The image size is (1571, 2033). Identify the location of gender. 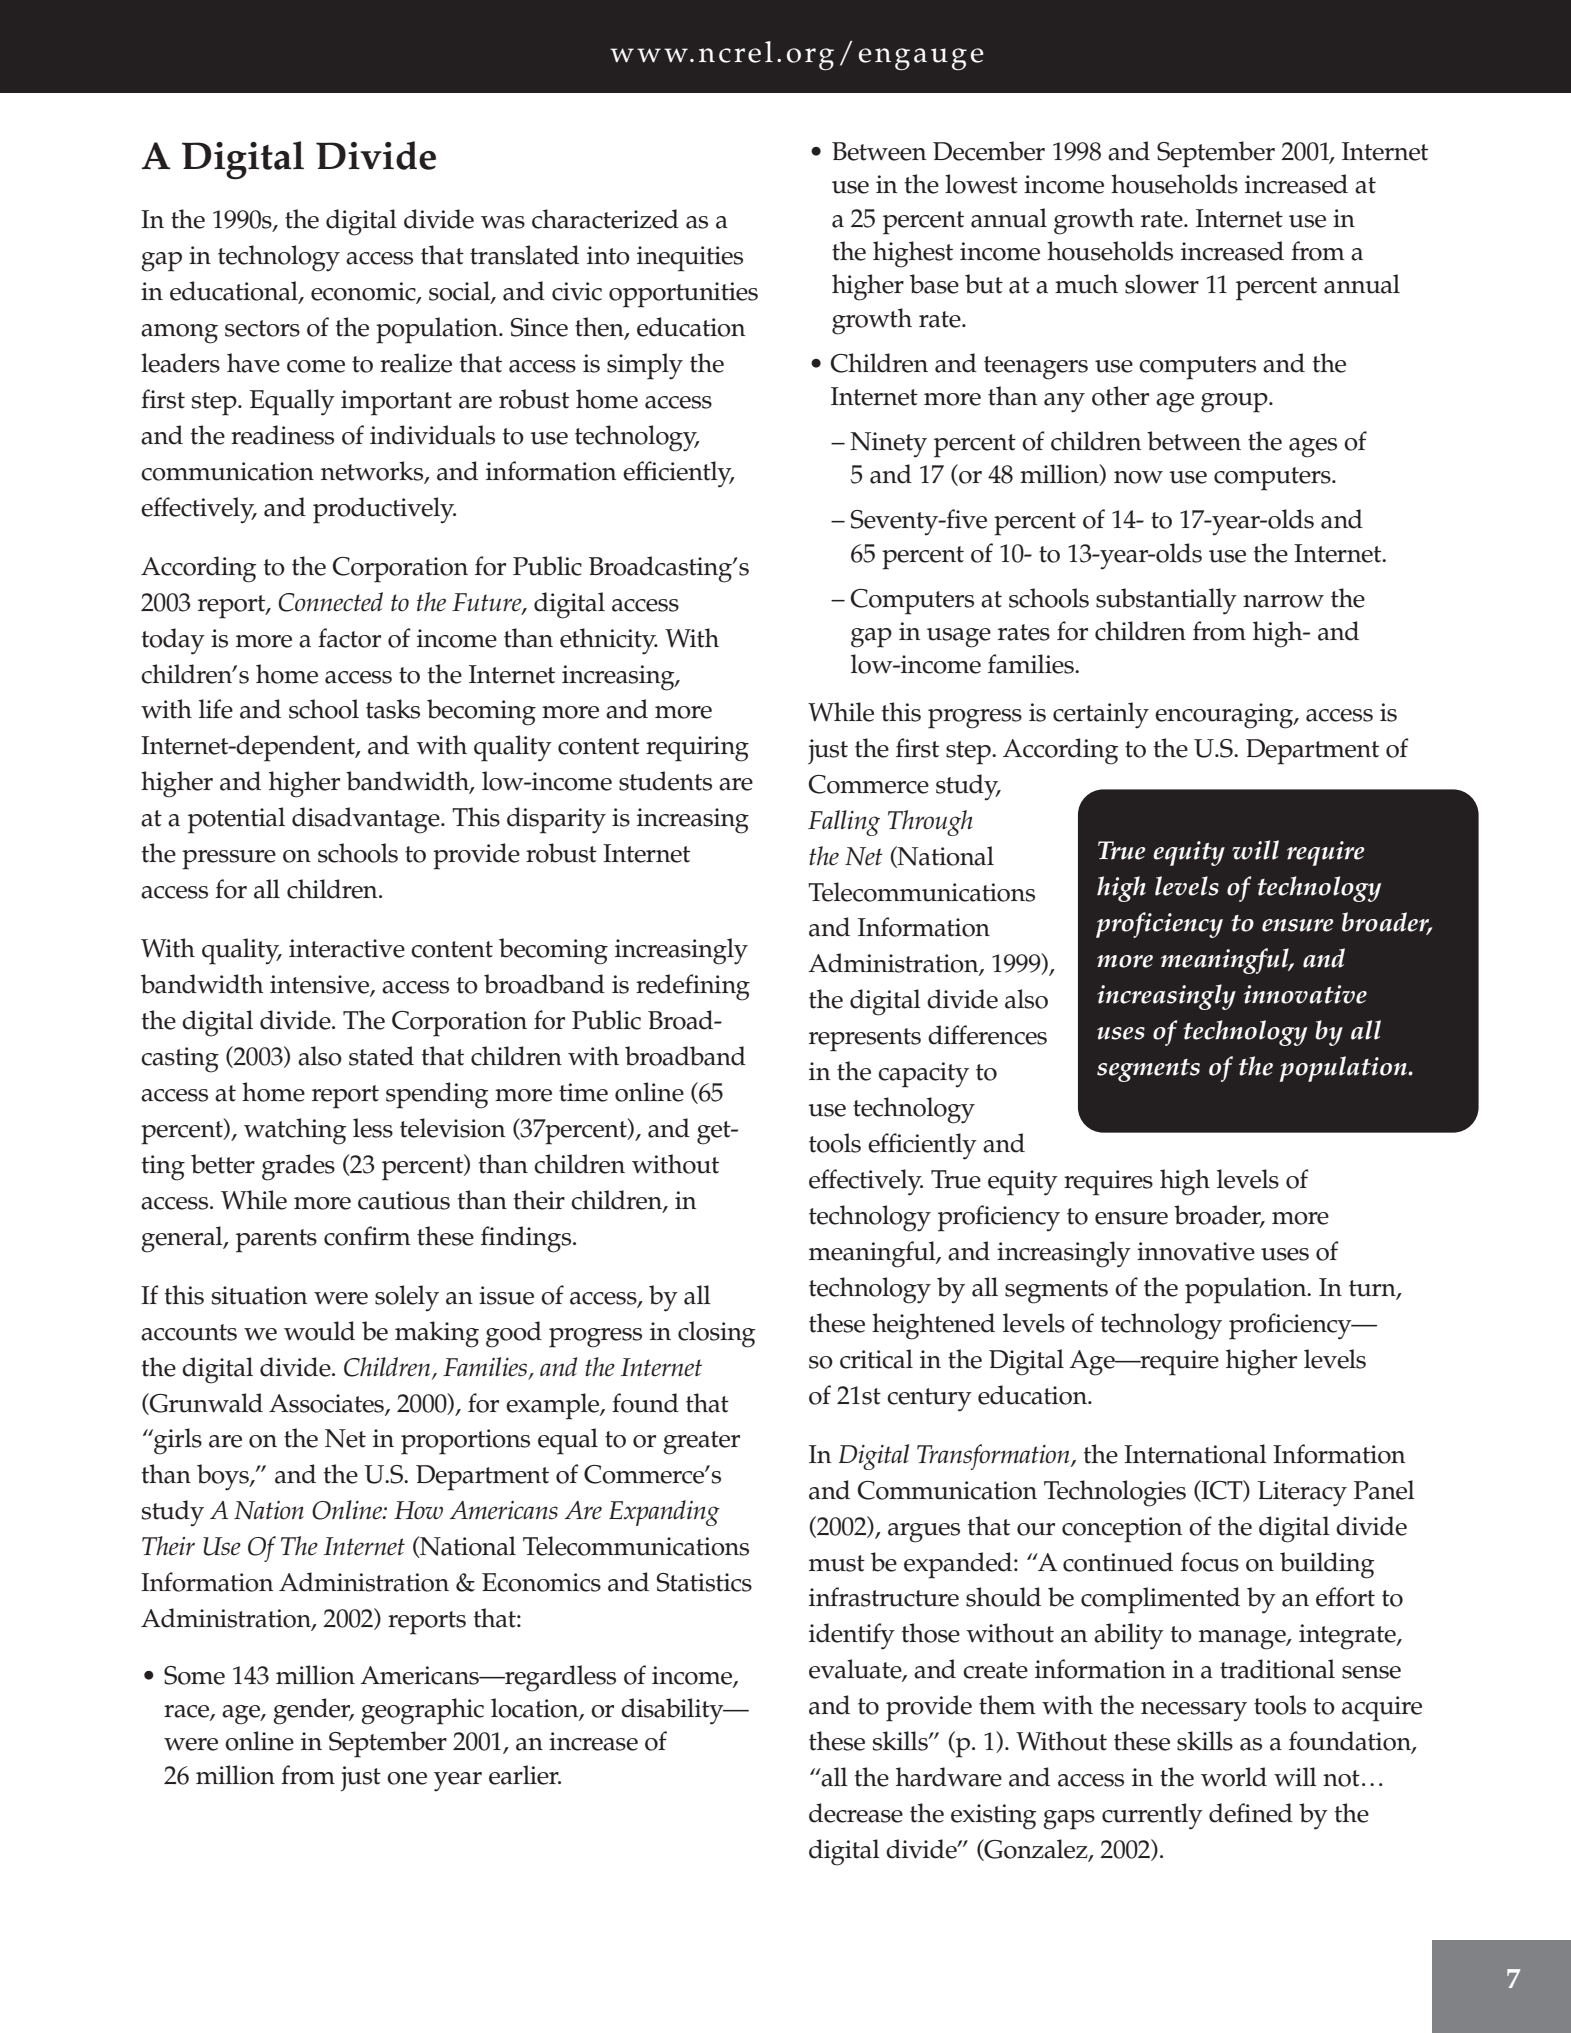
(313, 1711).
